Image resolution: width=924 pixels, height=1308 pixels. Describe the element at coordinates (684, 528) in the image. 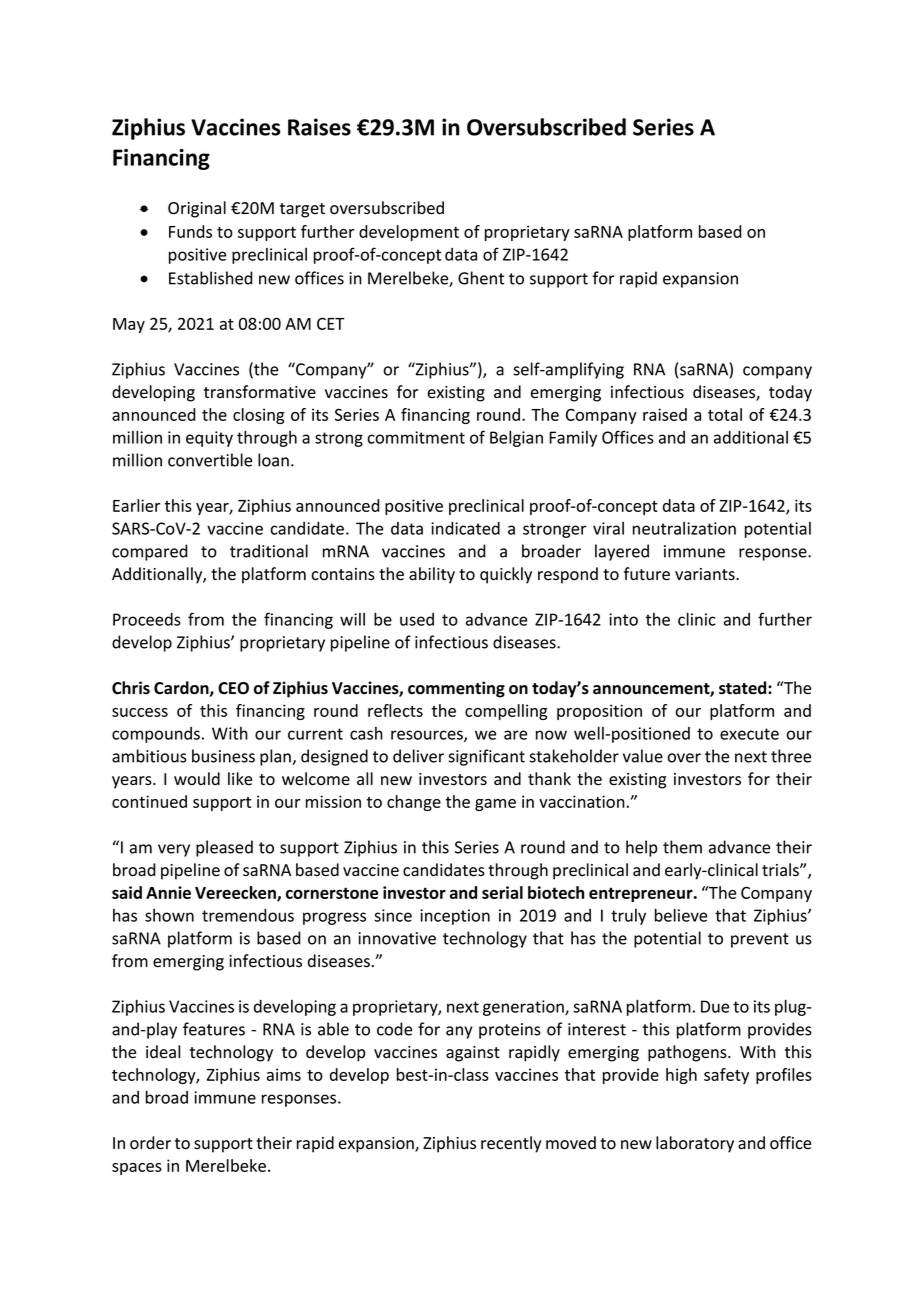

I see `neutralization` at that location.
